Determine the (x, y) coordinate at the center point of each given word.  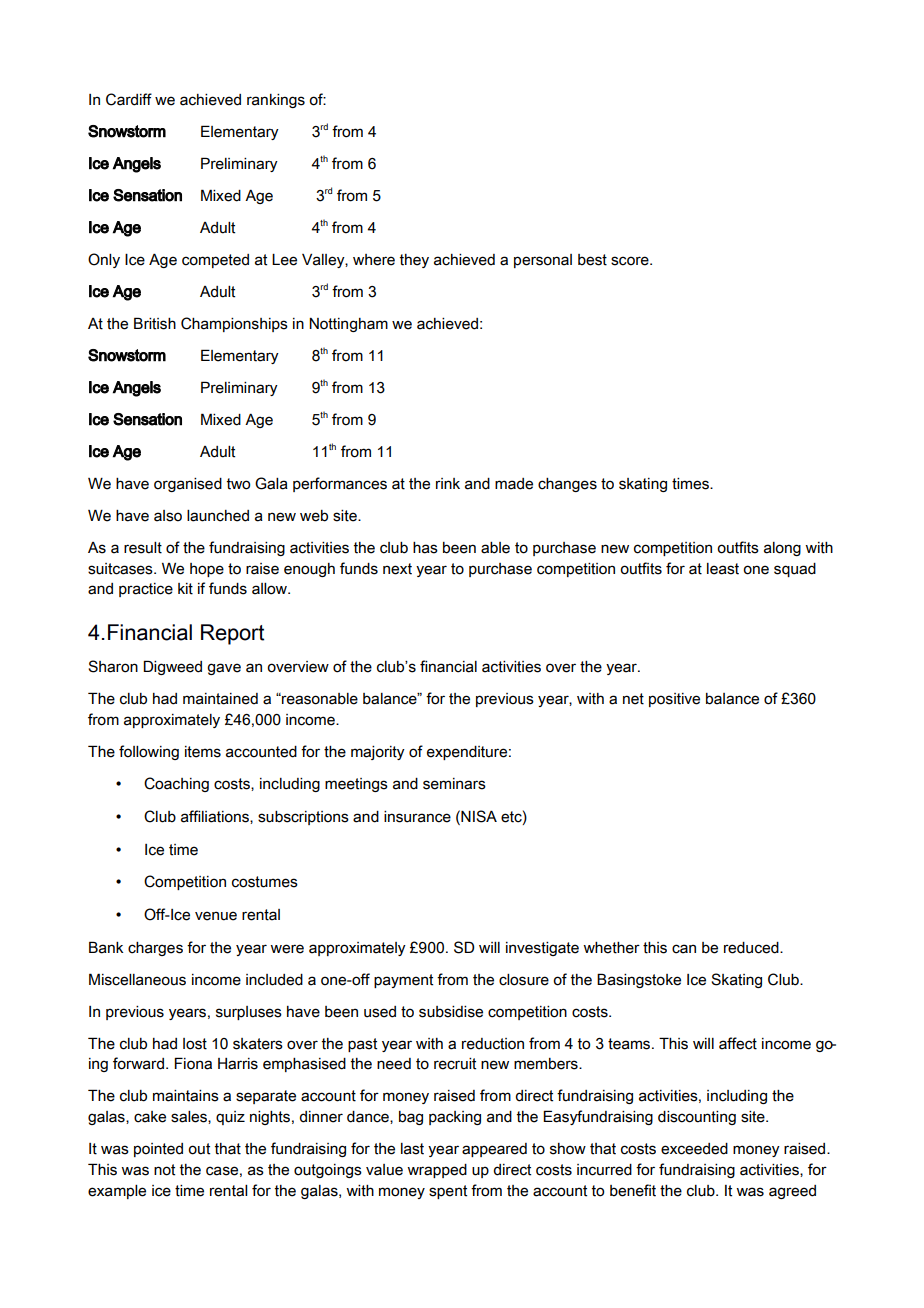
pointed (158, 1150)
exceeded (694, 1149)
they (414, 261)
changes (567, 485)
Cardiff (129, 99)
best (592, 260)
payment (403, 981)
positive (674, 700)
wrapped (437, 1171)
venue (216, 916)
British (155, 323)
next (397, 569)
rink (448, 483)
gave (224, 669)
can (684, 949)
